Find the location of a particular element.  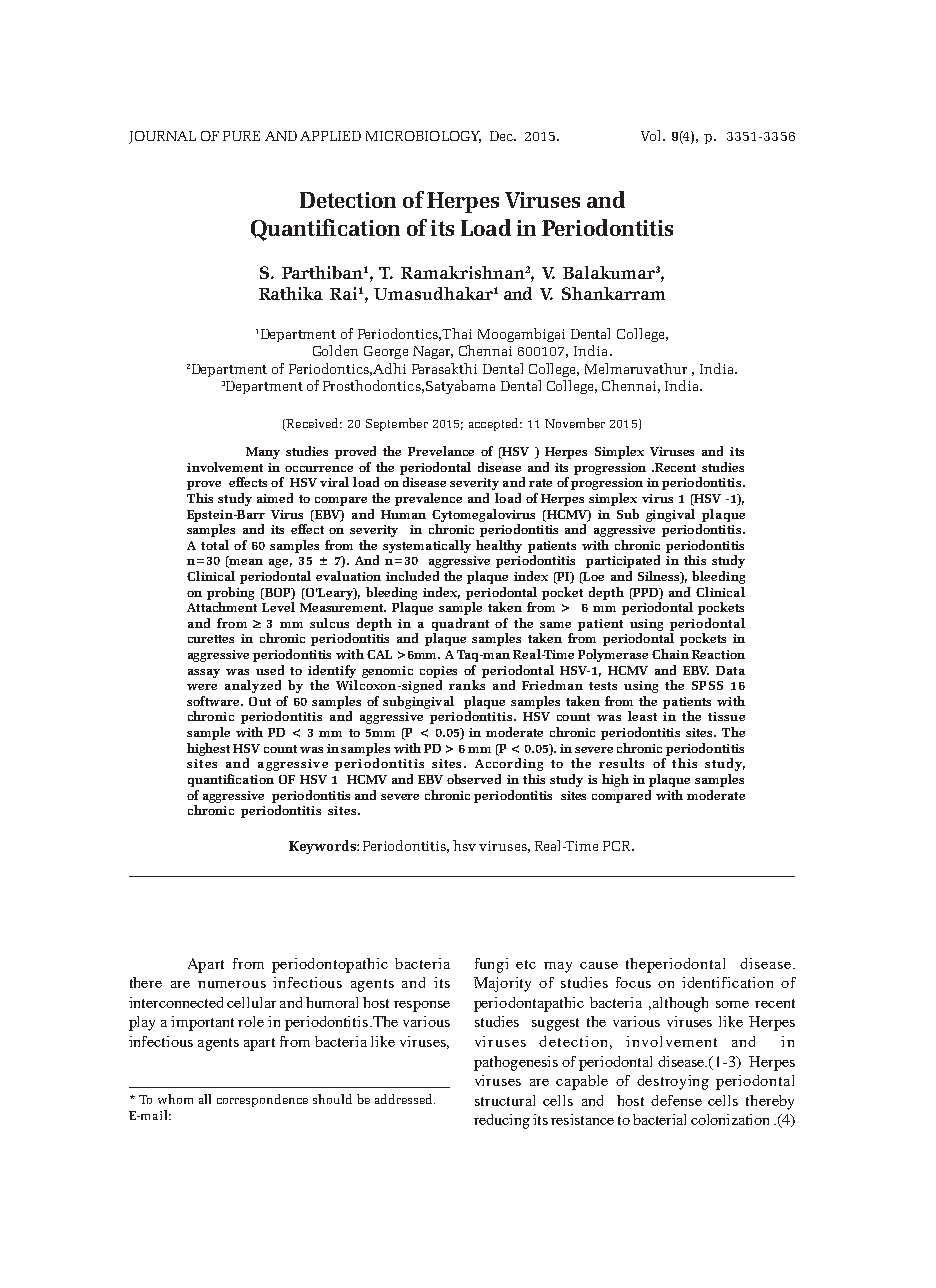

MICROBIOLOGY is located at coordinates (423, 137).
